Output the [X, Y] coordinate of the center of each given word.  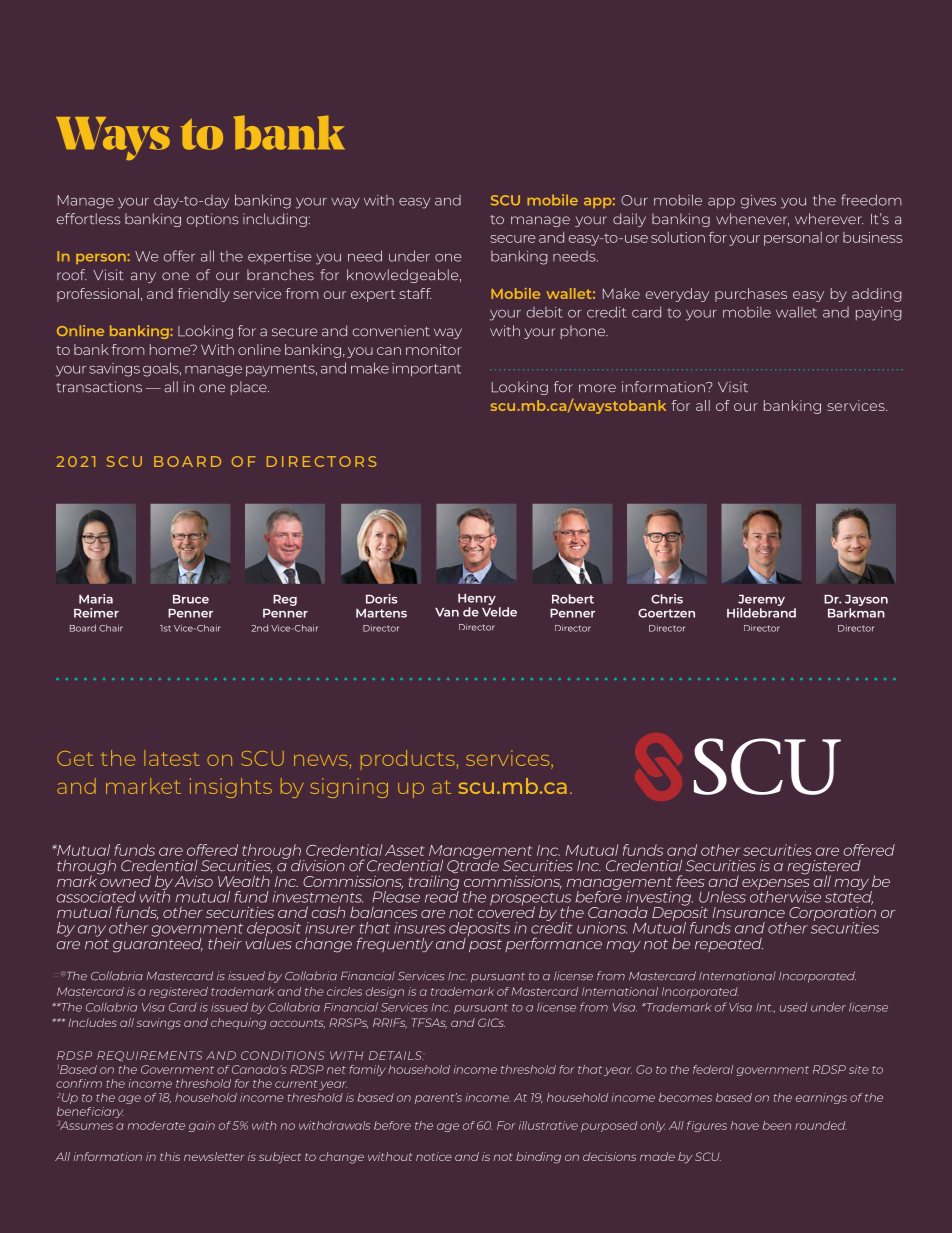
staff [415, 293]
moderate [156, 1125]
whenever [752, 219]
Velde [499, 612]
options [212, 220]
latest [172, 758]
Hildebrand [761, 611]
